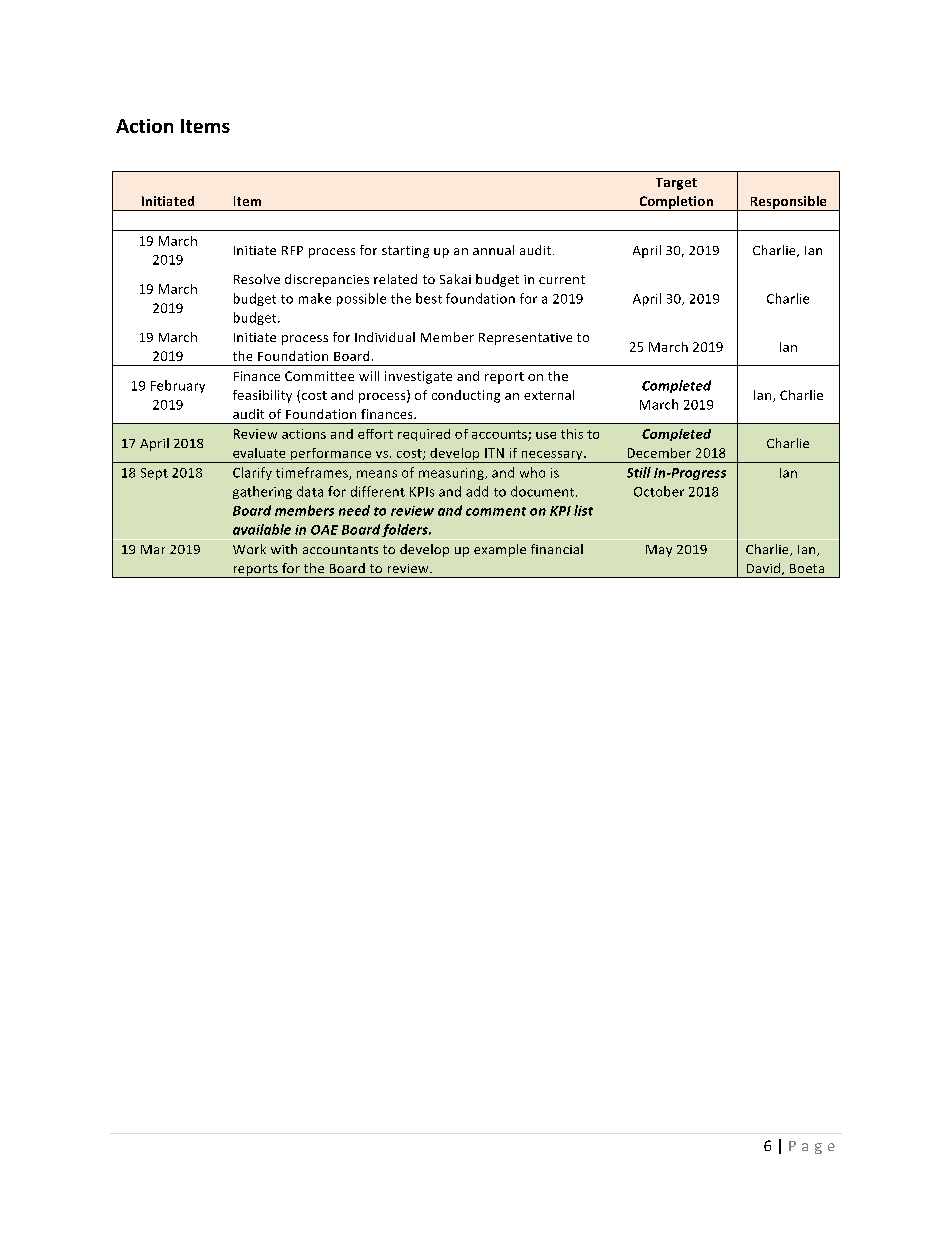 This image has width=952, height=1233. I want to click on investigate, so click(418, 377).
